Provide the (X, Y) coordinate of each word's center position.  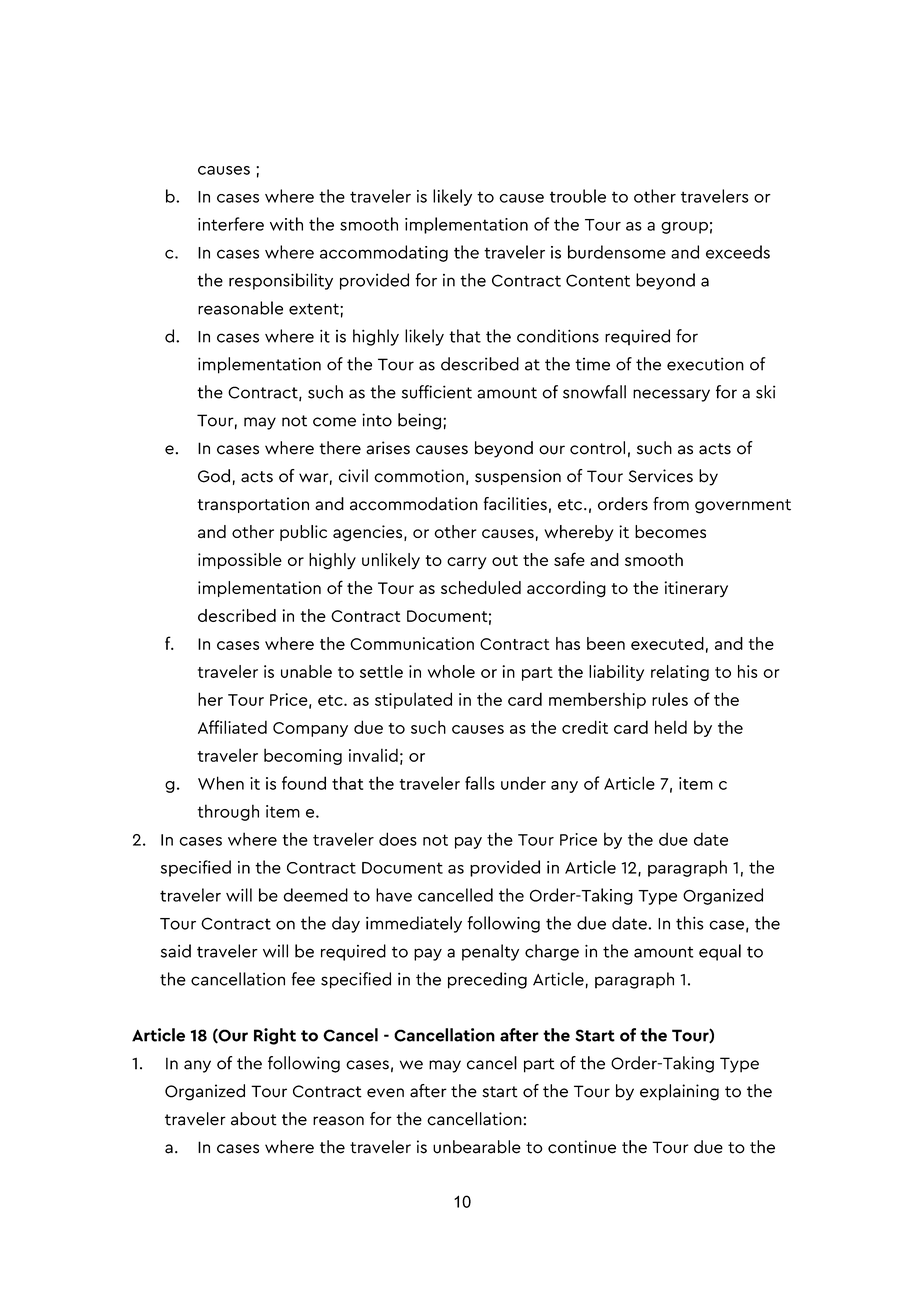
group (684, 228)
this (689, 923)
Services (661, 476)
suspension (518, 477)
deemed (315, 895)
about (254, 1119)
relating (680, 673)
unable (306, 671)
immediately (414, 924)
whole (451, 671)
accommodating (384, 253)
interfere (231, 224)
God (214, 476)
